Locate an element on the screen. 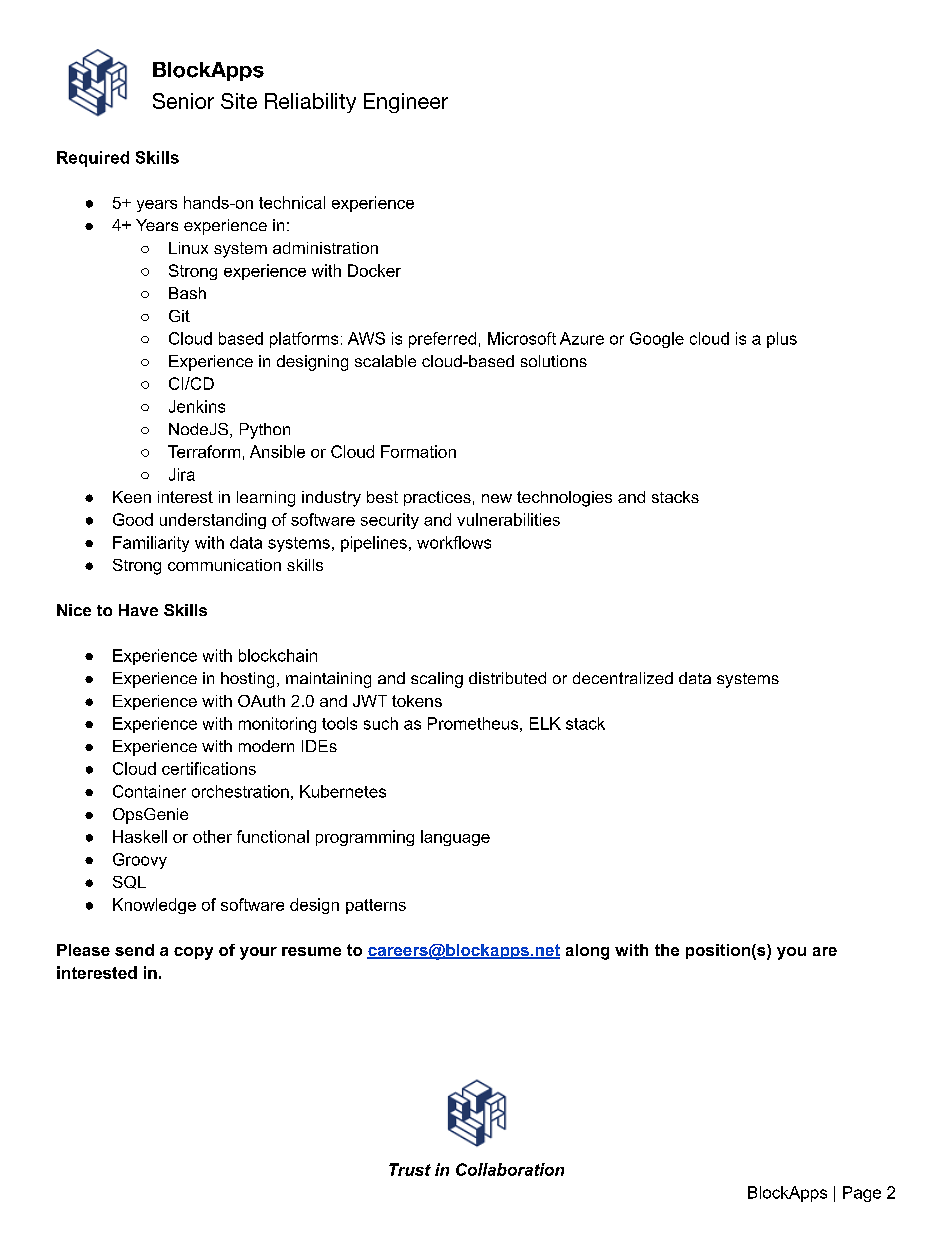  Engineer is located at coordinates (406, 103).
